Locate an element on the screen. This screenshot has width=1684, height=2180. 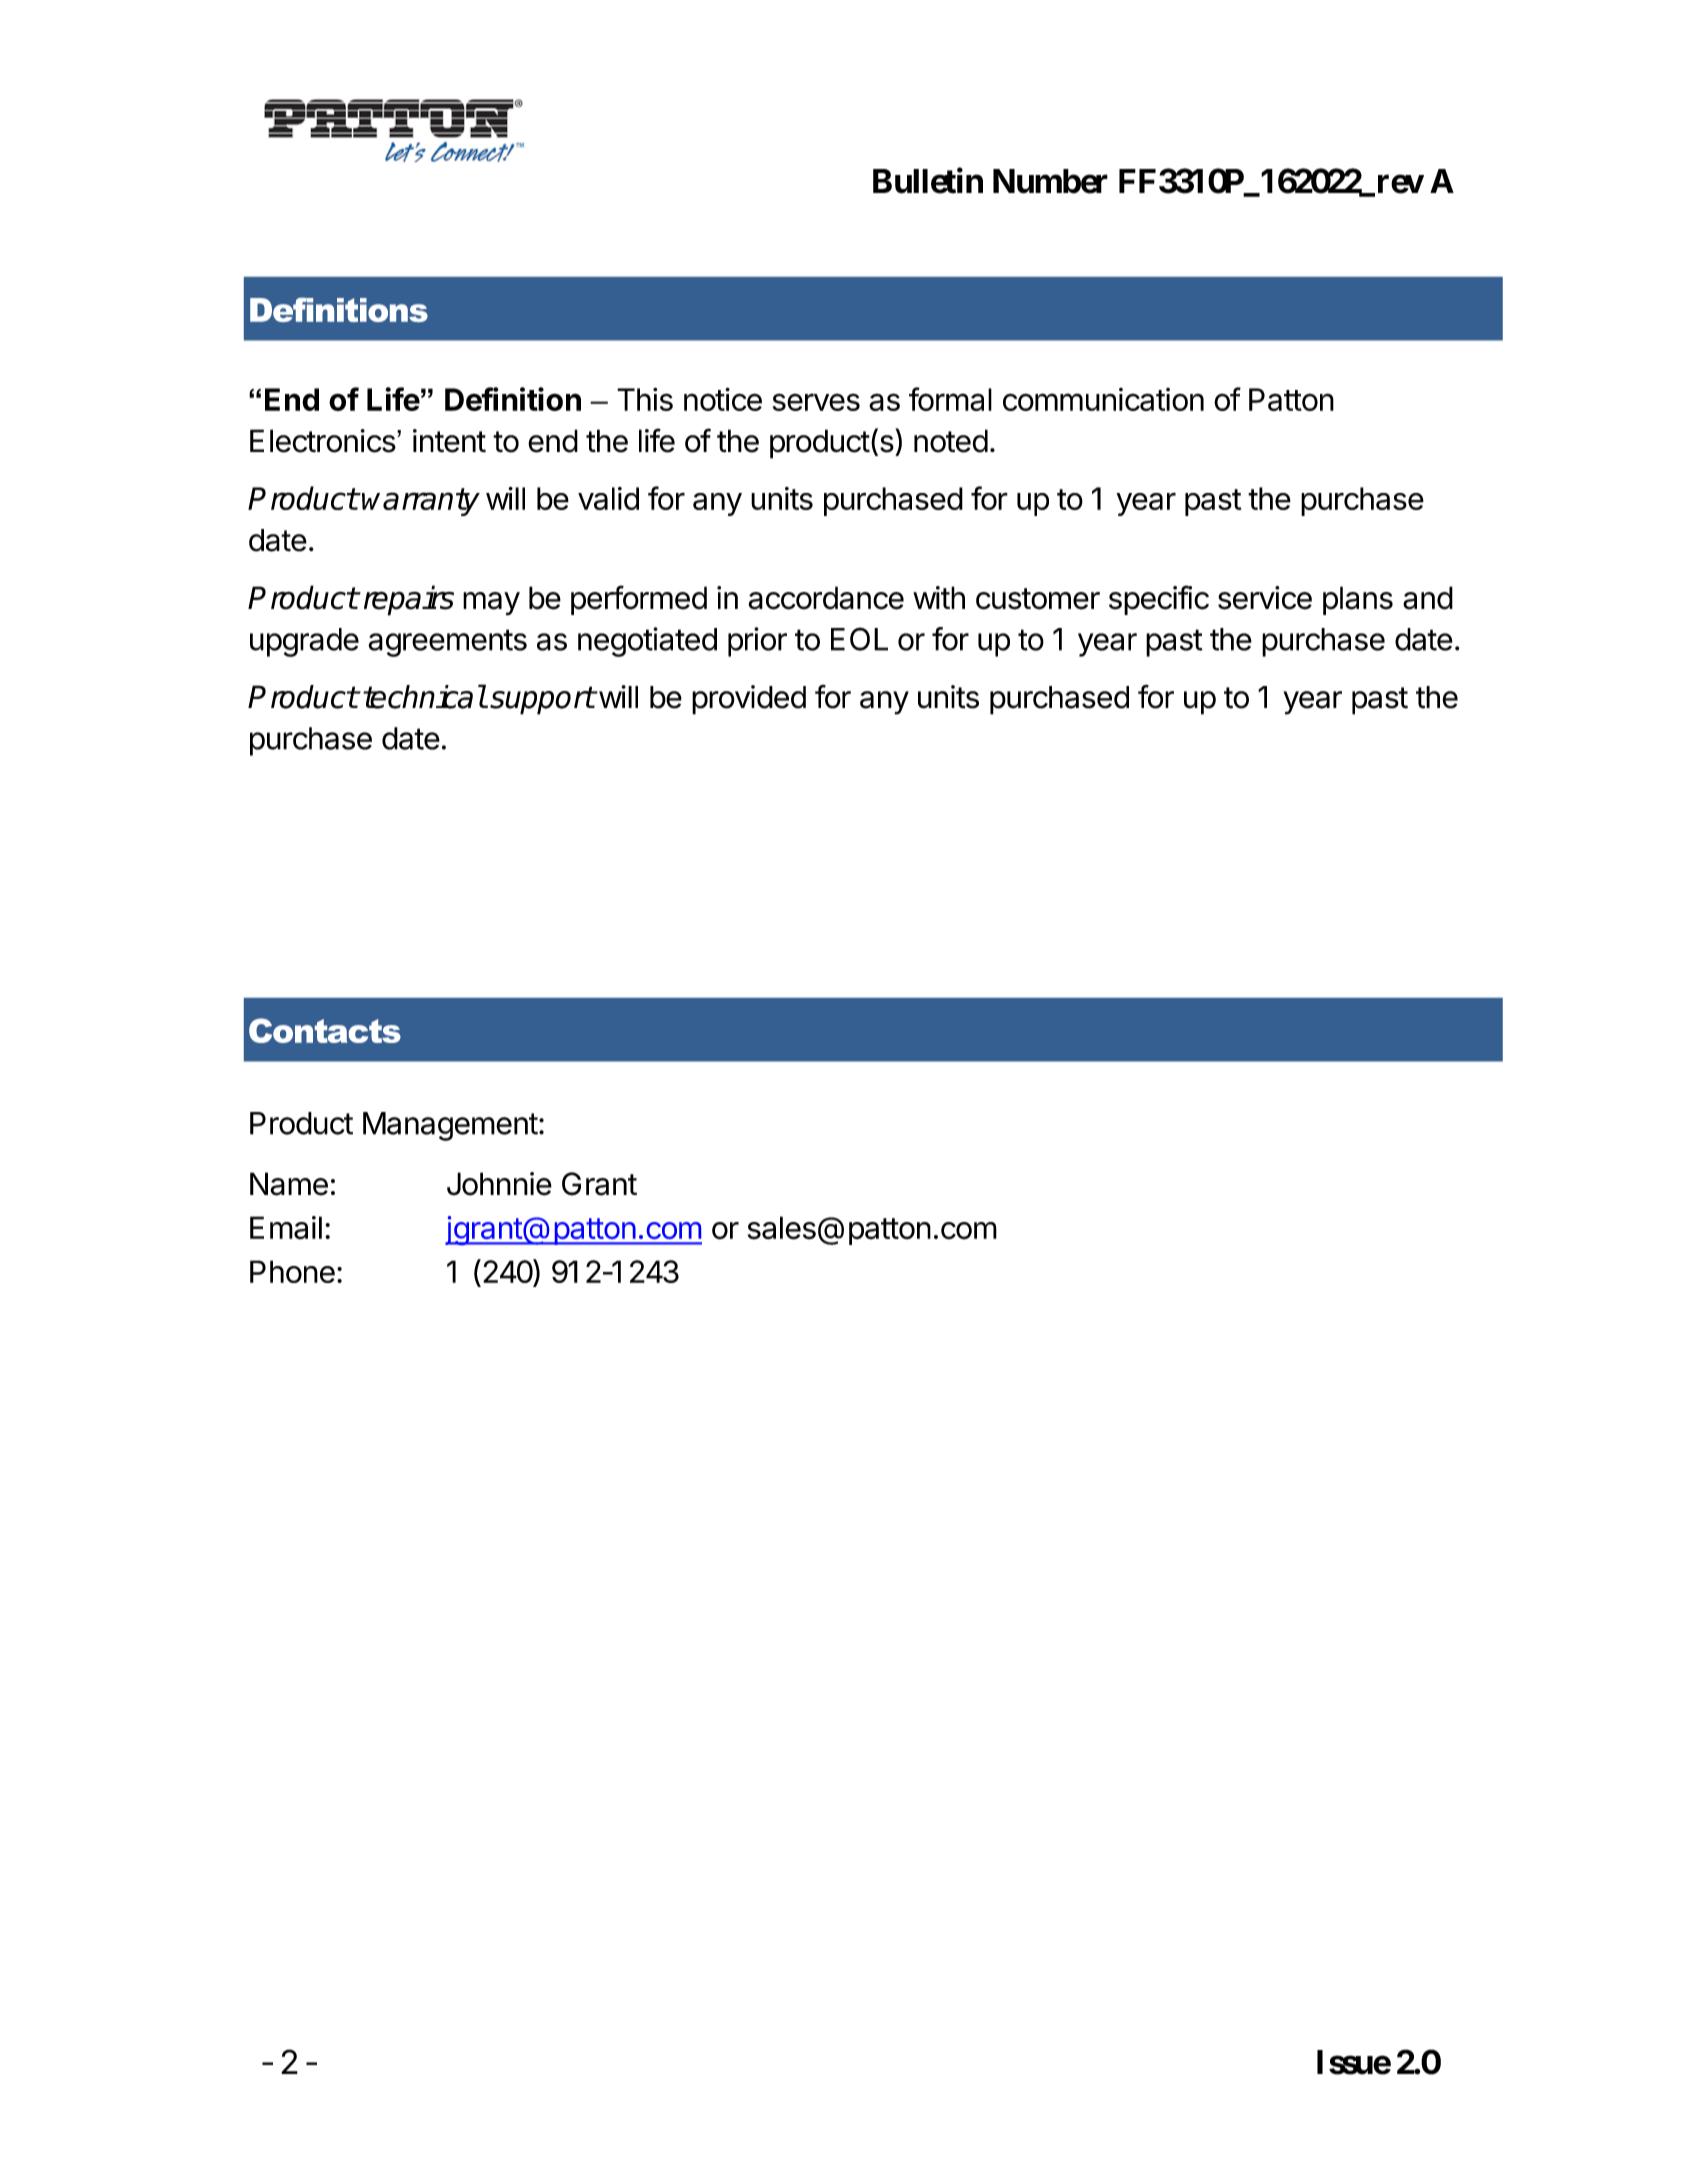
Management is located at coordinates (450, 1126).
